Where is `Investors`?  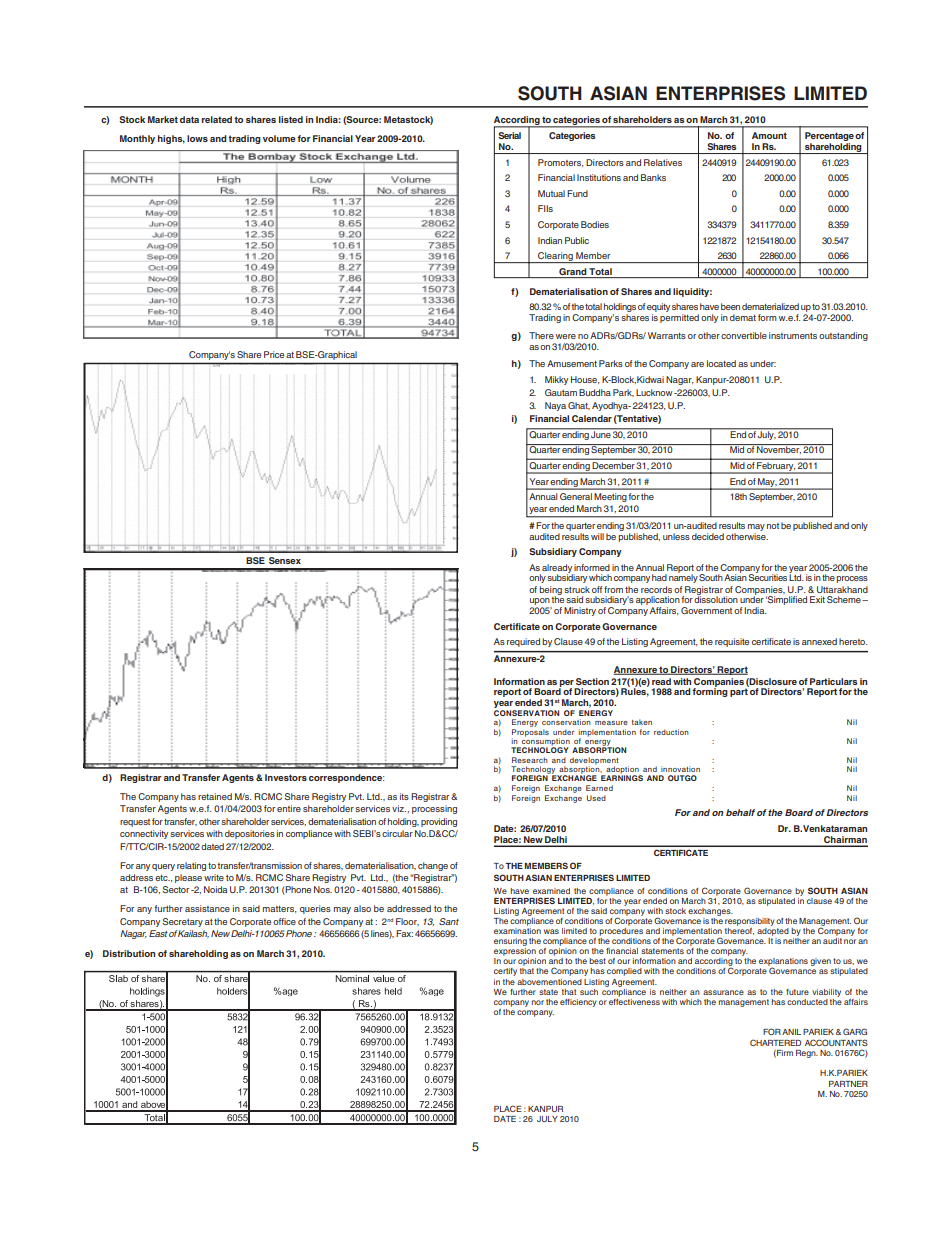
Investors is located at coordinates (286, 777).
